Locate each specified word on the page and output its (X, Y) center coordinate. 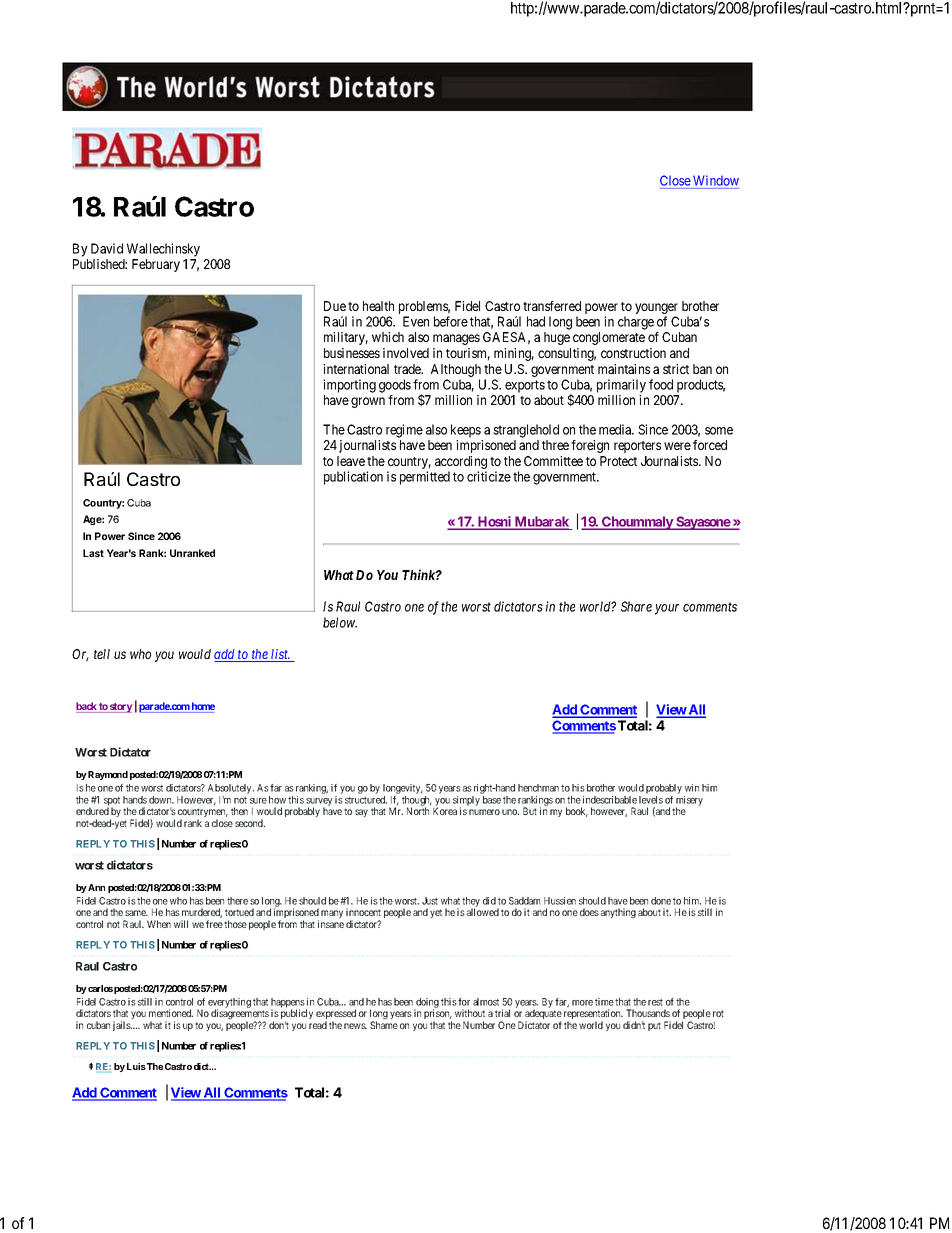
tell (102, 654)
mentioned (171, 1013)
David (107, 248)
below (340, 622)
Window (716, 180)
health (378, 306)
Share (636, 606)
